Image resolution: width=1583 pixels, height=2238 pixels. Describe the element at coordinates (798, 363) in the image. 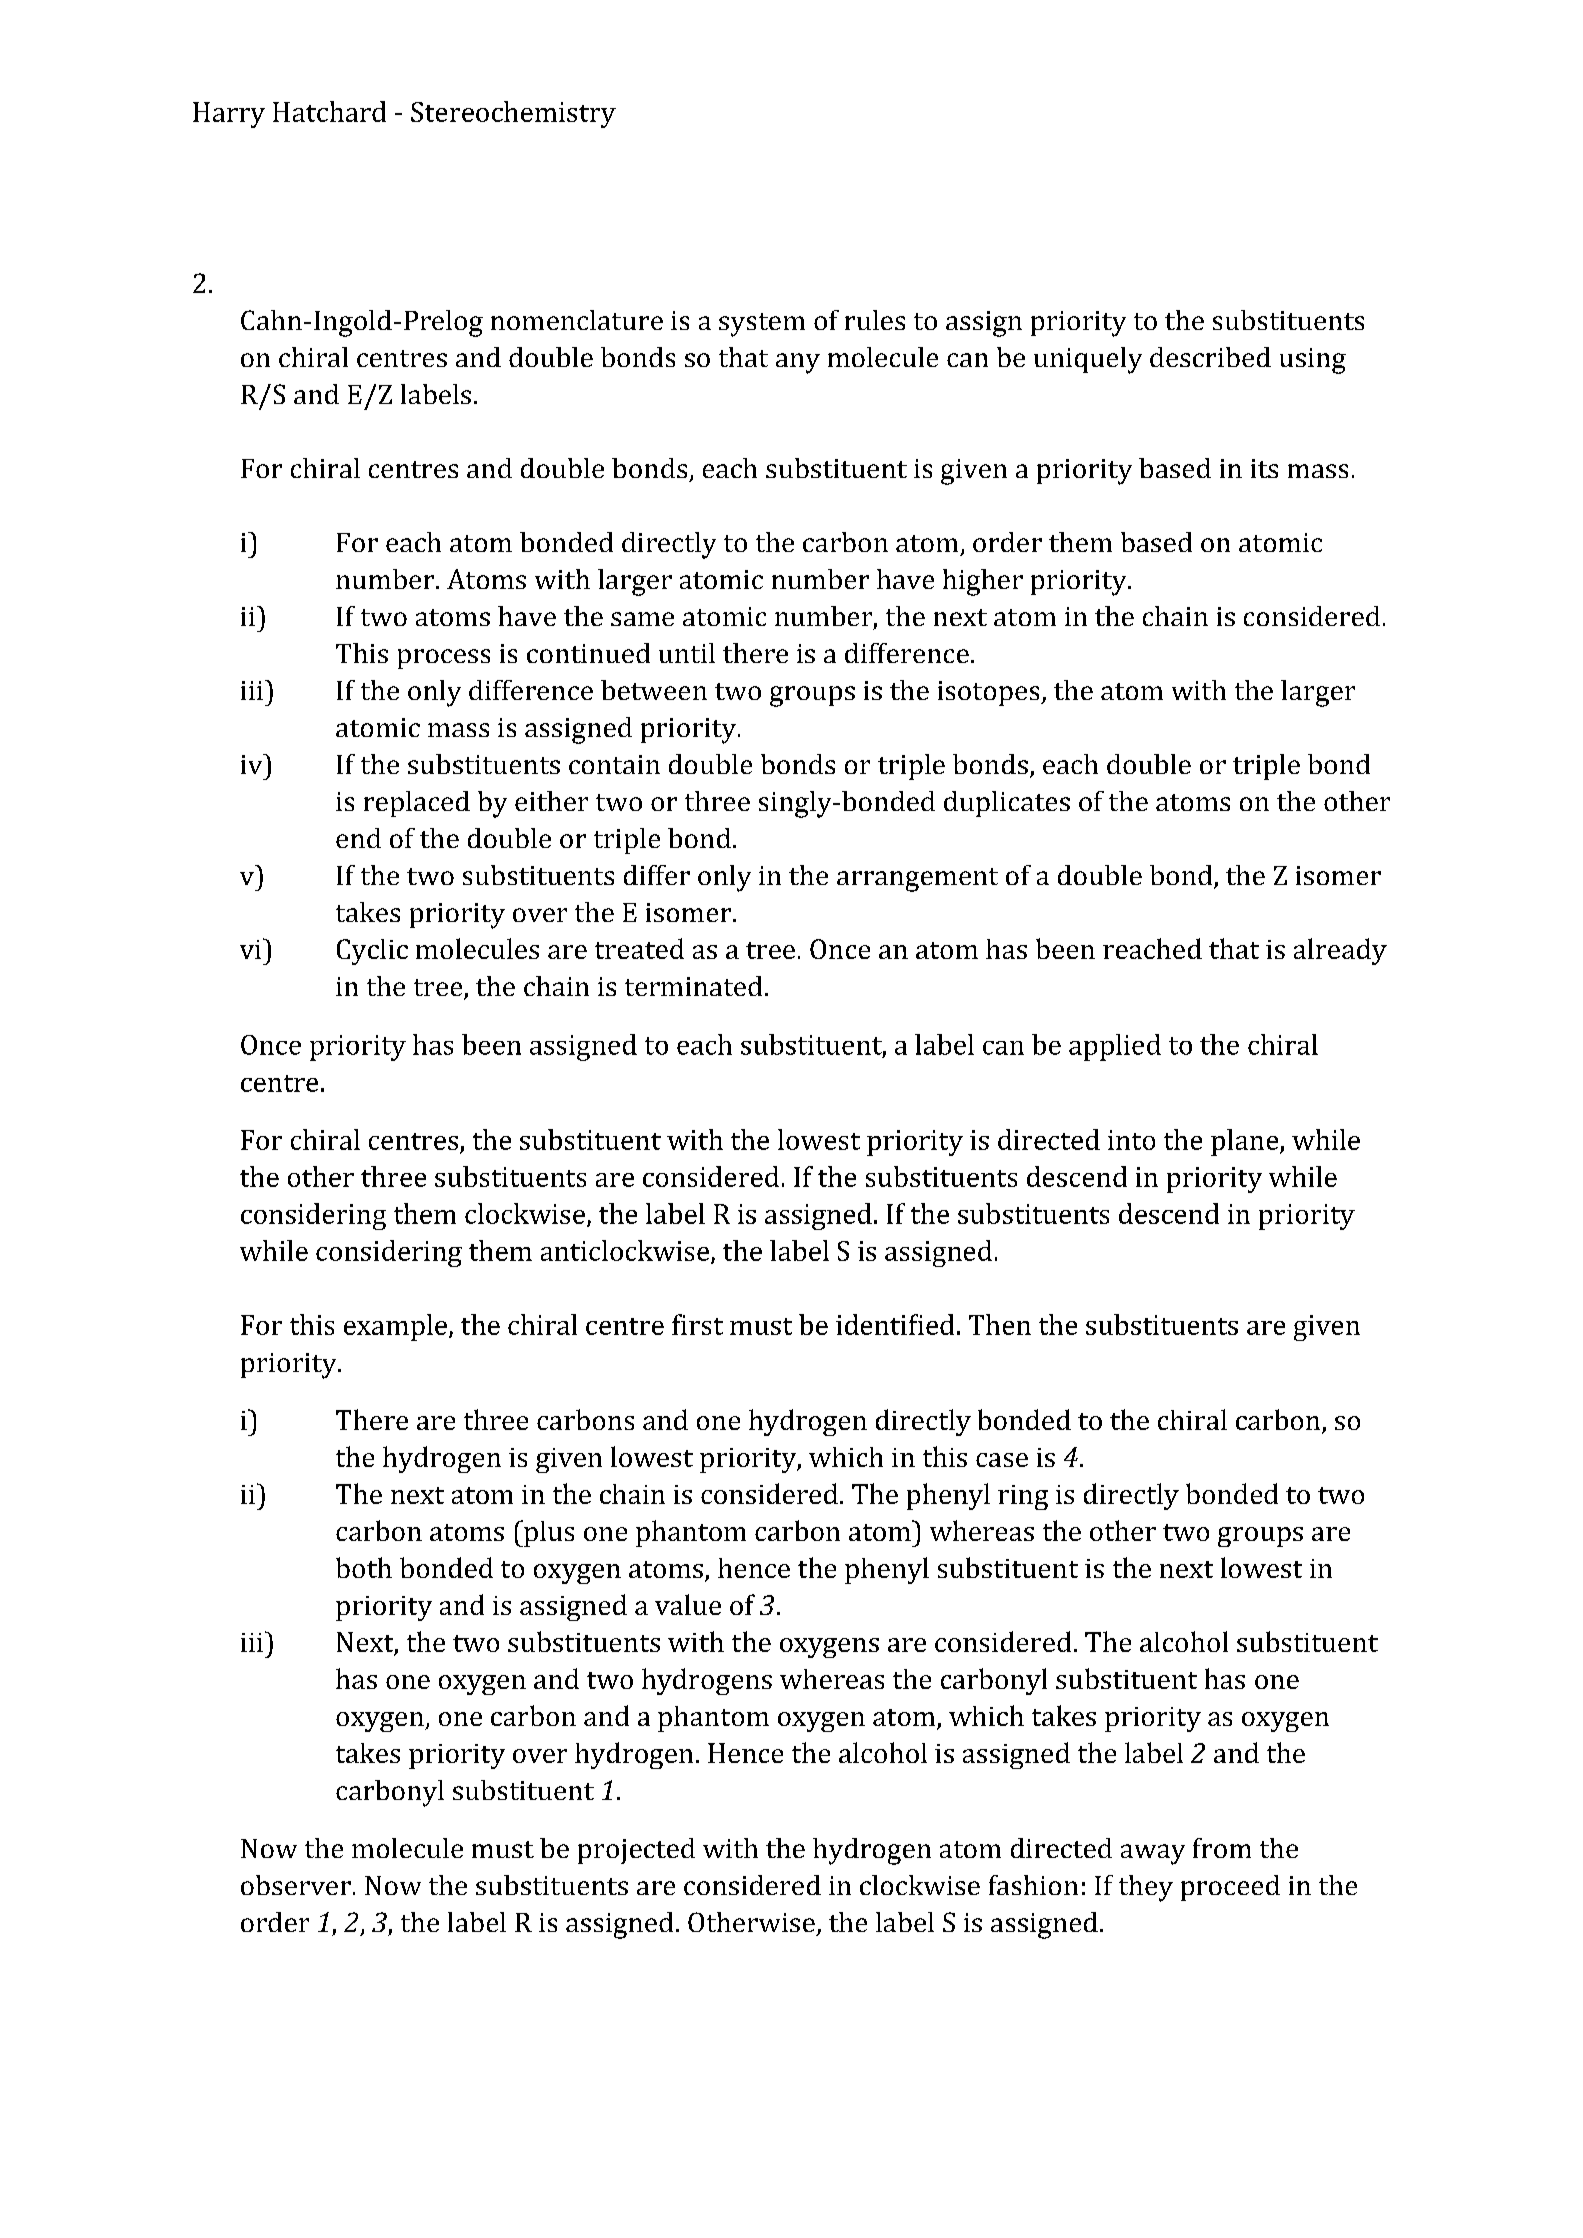

I see `any` at that location.
